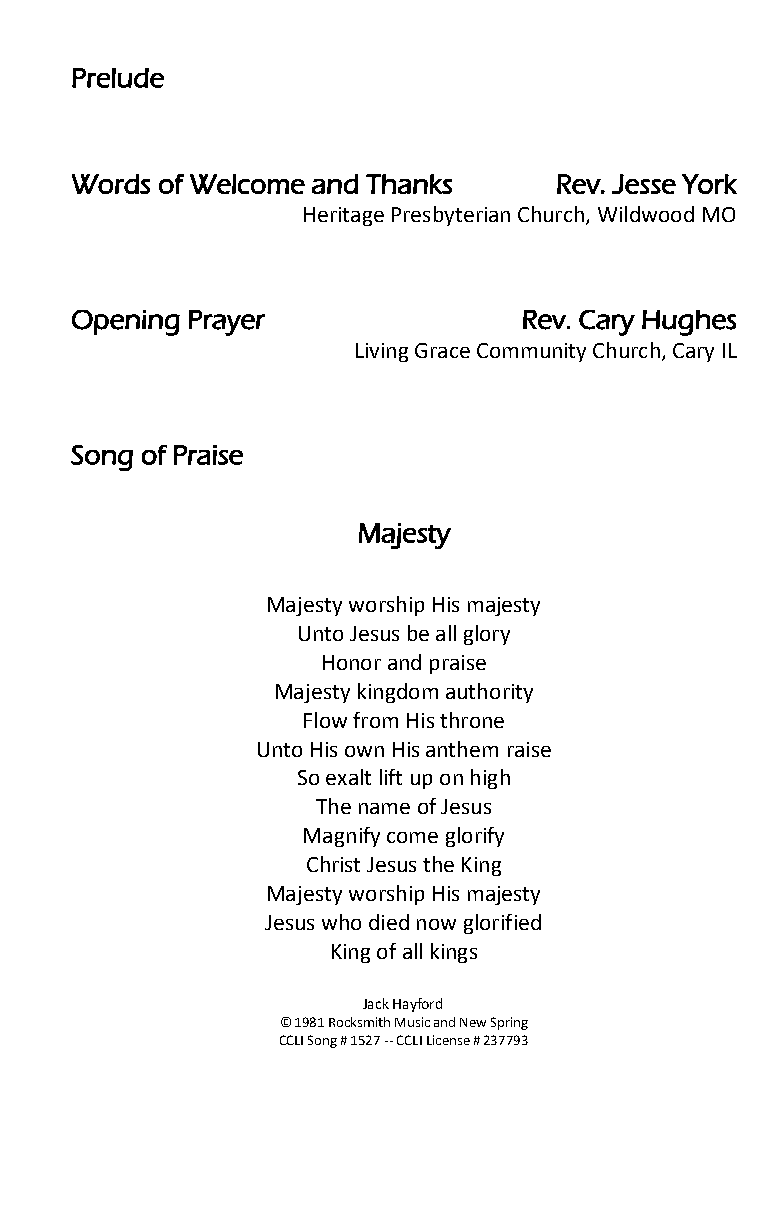 The image size is (781, 1207). Describe the element at coordinates (509, 1023) in the screenshot. I see `Spring` at that location.
